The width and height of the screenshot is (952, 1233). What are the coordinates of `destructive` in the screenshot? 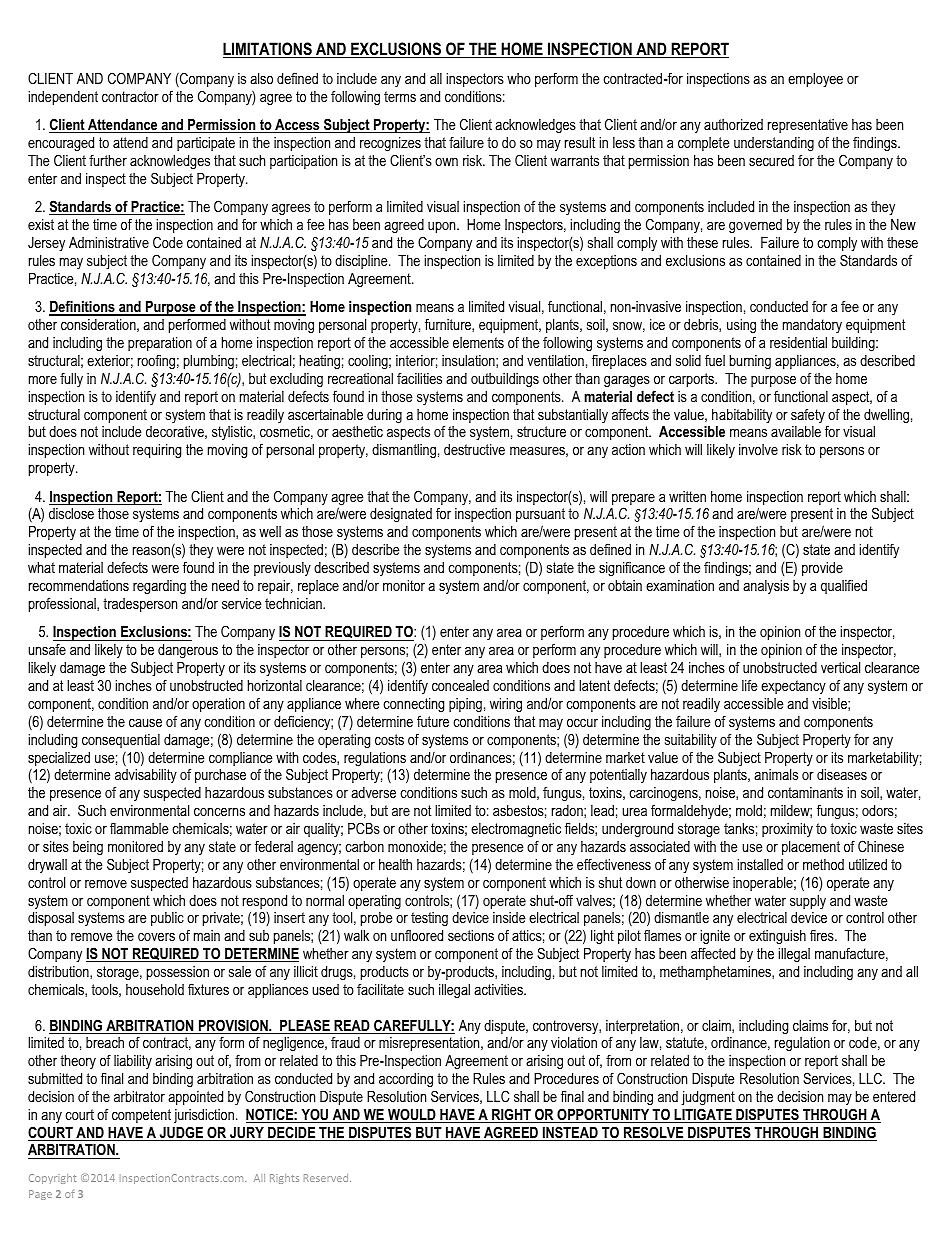 It's located at (474, 449).
